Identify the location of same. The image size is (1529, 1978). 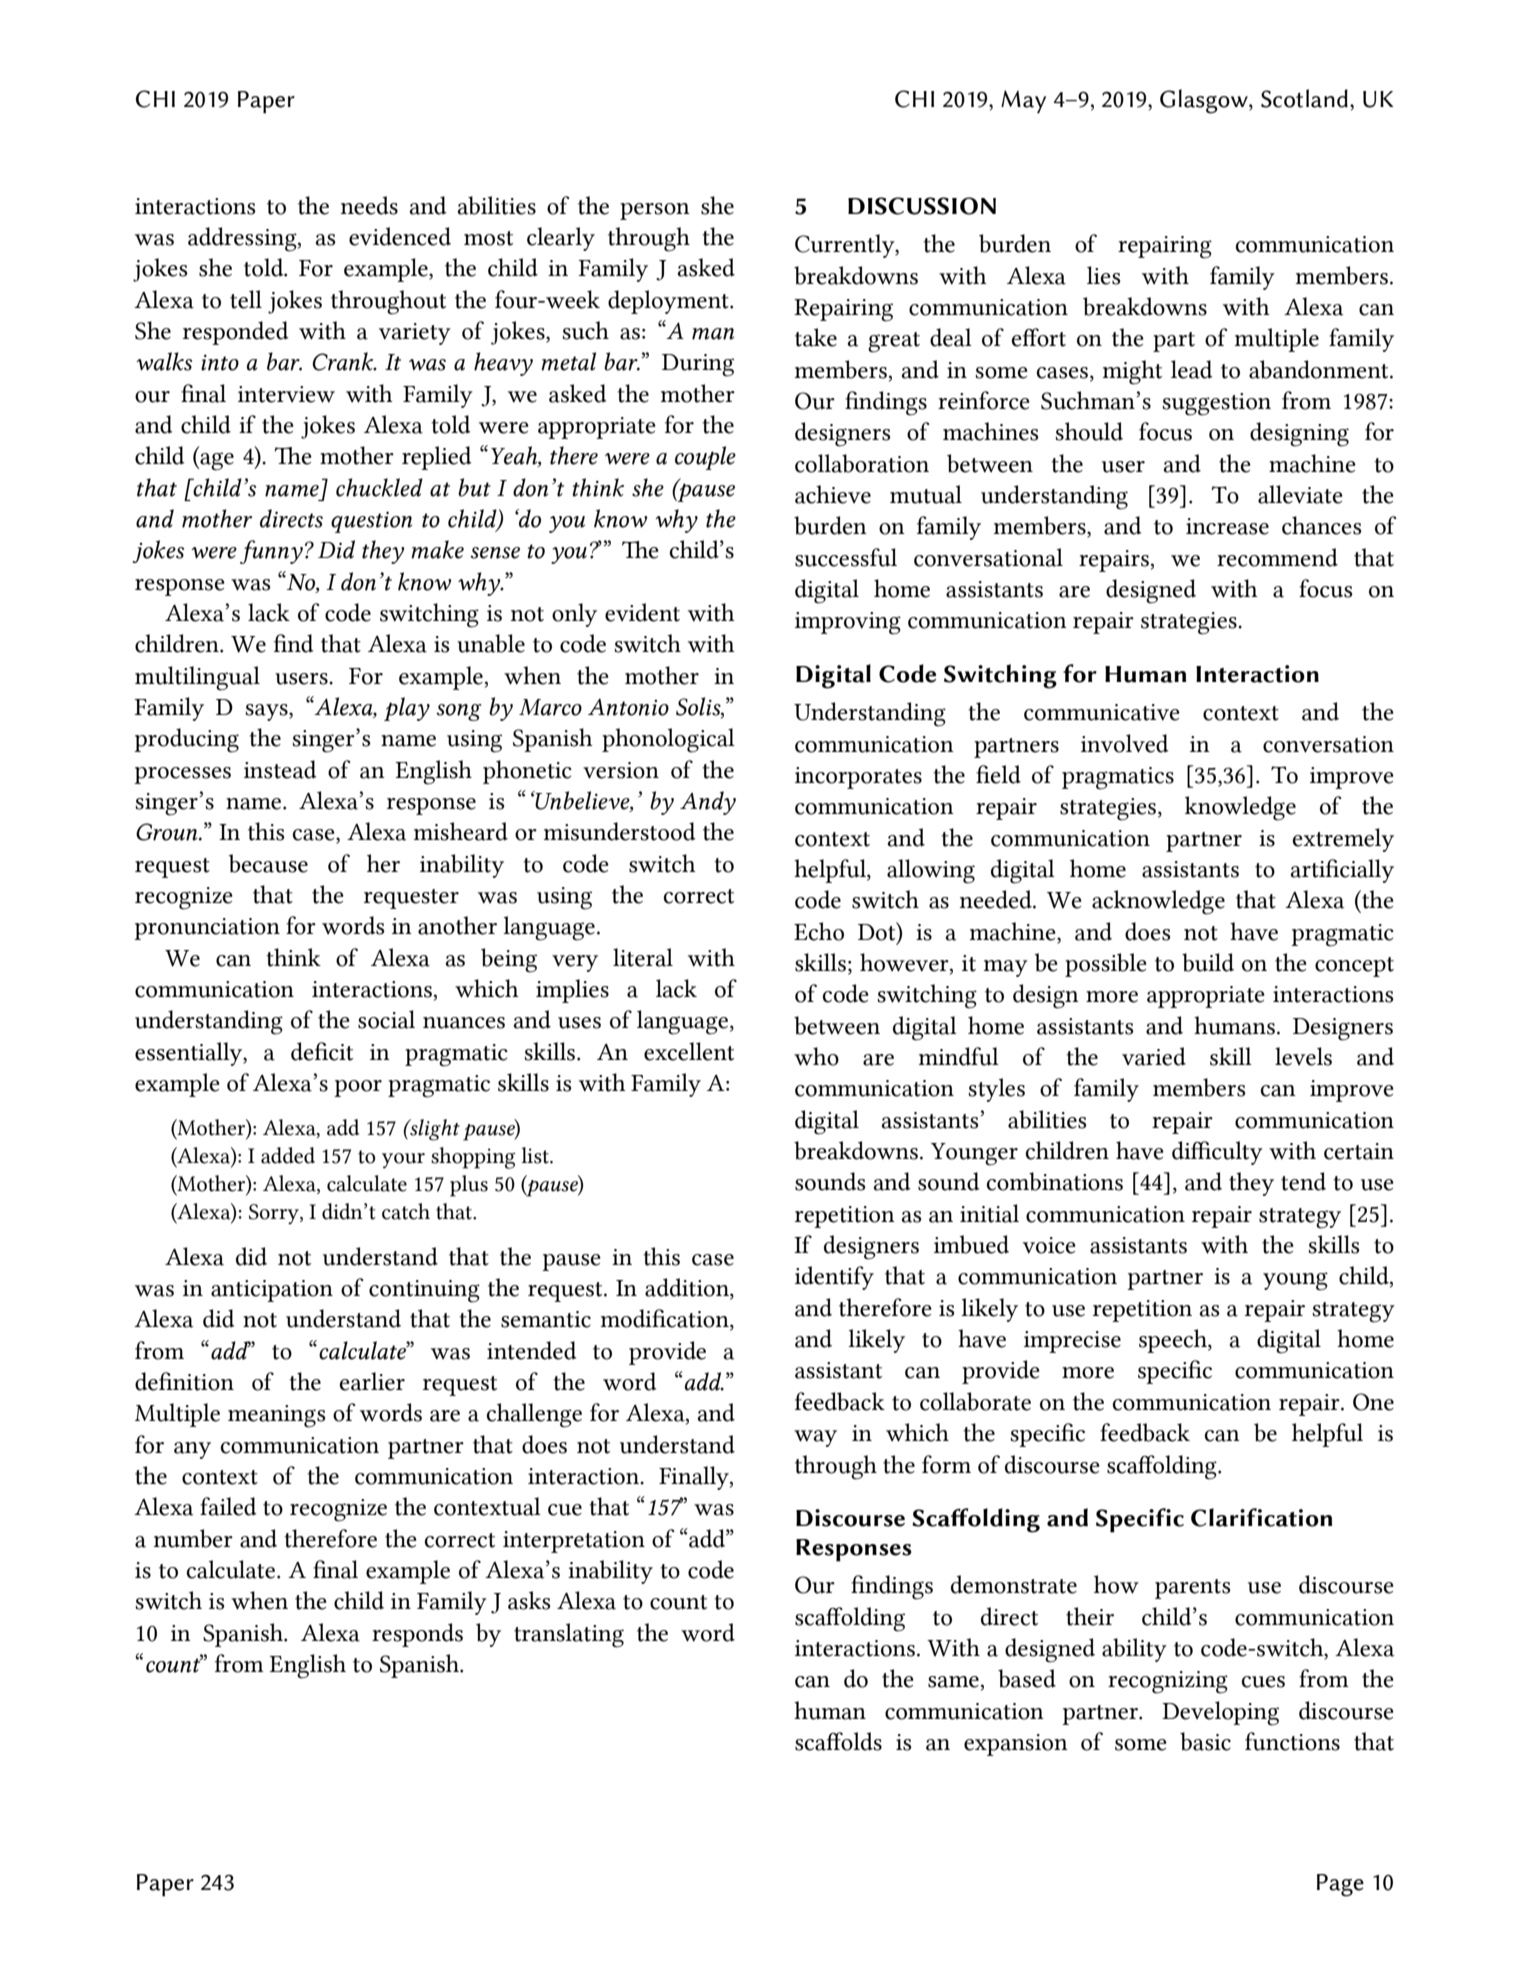
(953, 1682).
